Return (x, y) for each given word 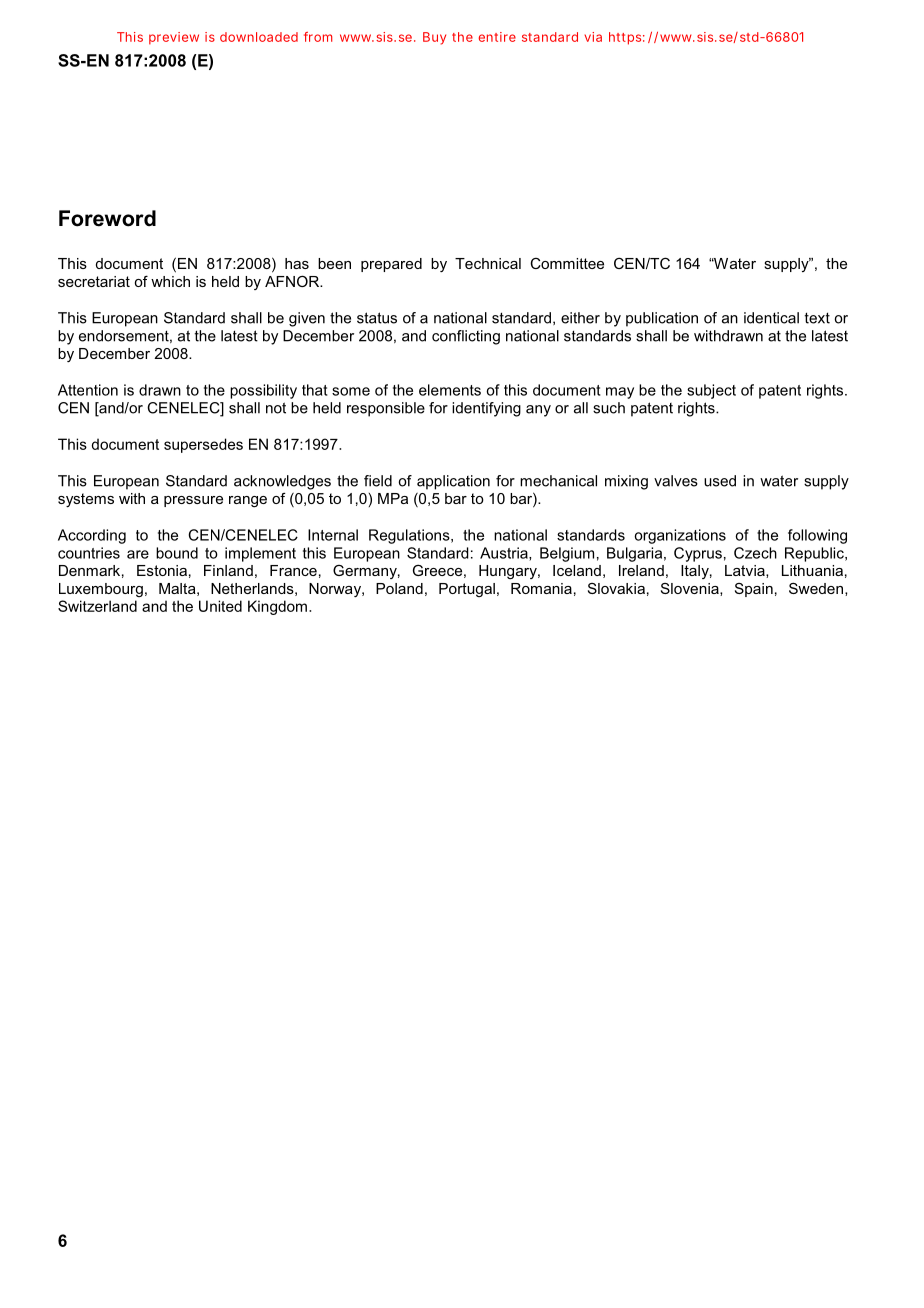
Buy (434, 38)
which (170, 281)
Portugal (467, 590)
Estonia (162, 570)
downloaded (259, 37)
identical (771, 318)
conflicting (466, 337)
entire (497, 37)
